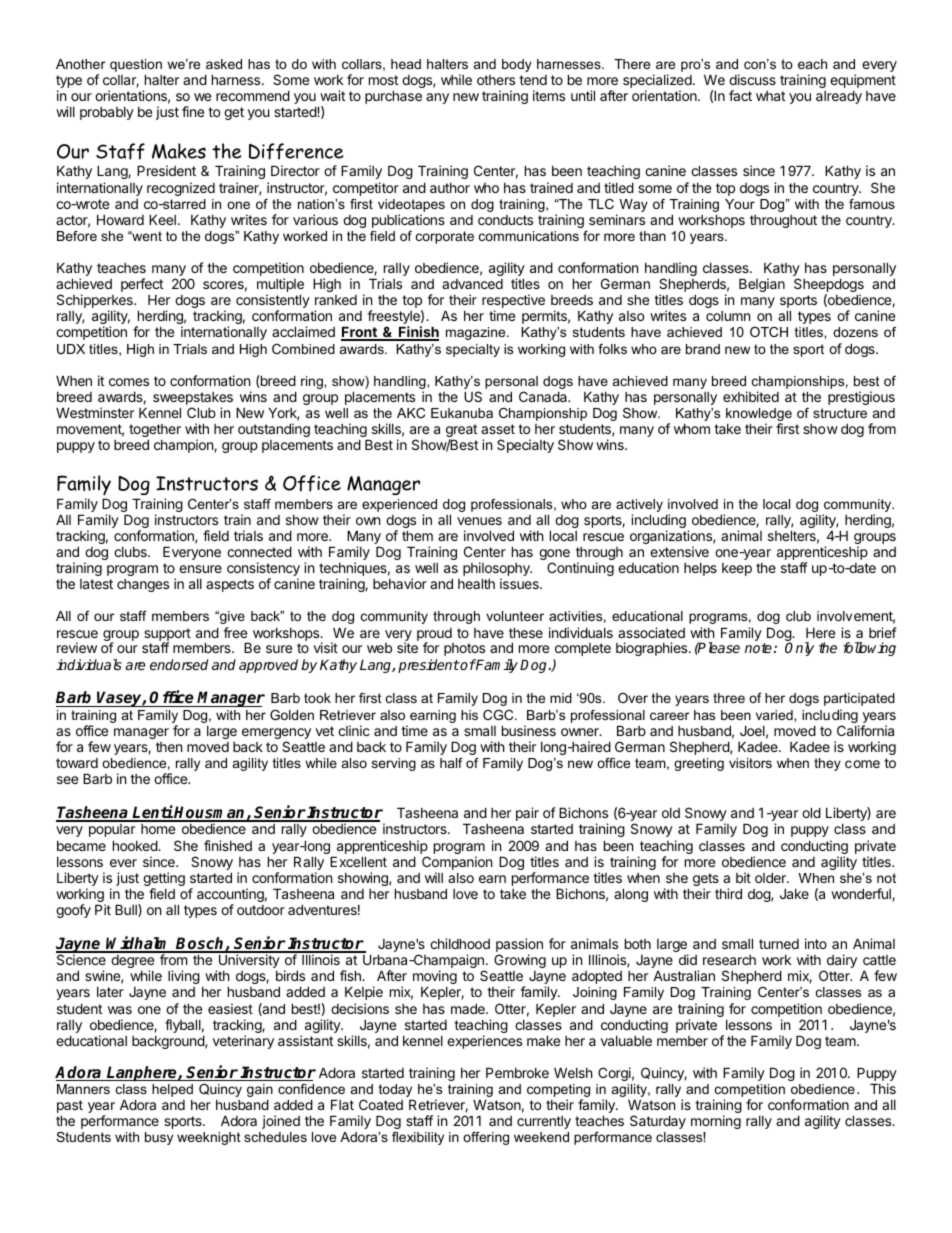  I want to click on health, so click(476, 583).
